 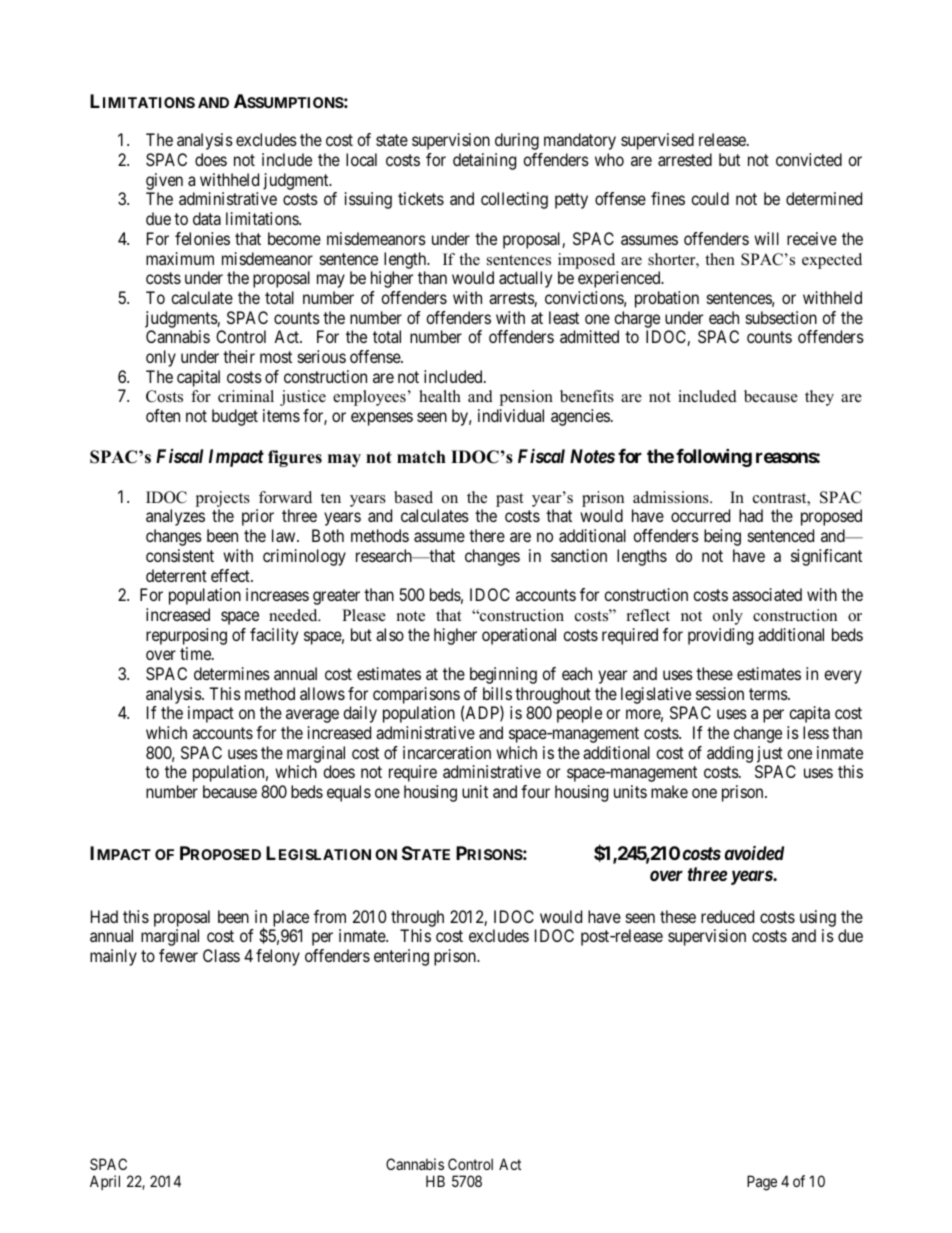 What do you see at coordinates (535, 791) in the page?
I see `four` at bounding box center [535, 791].
